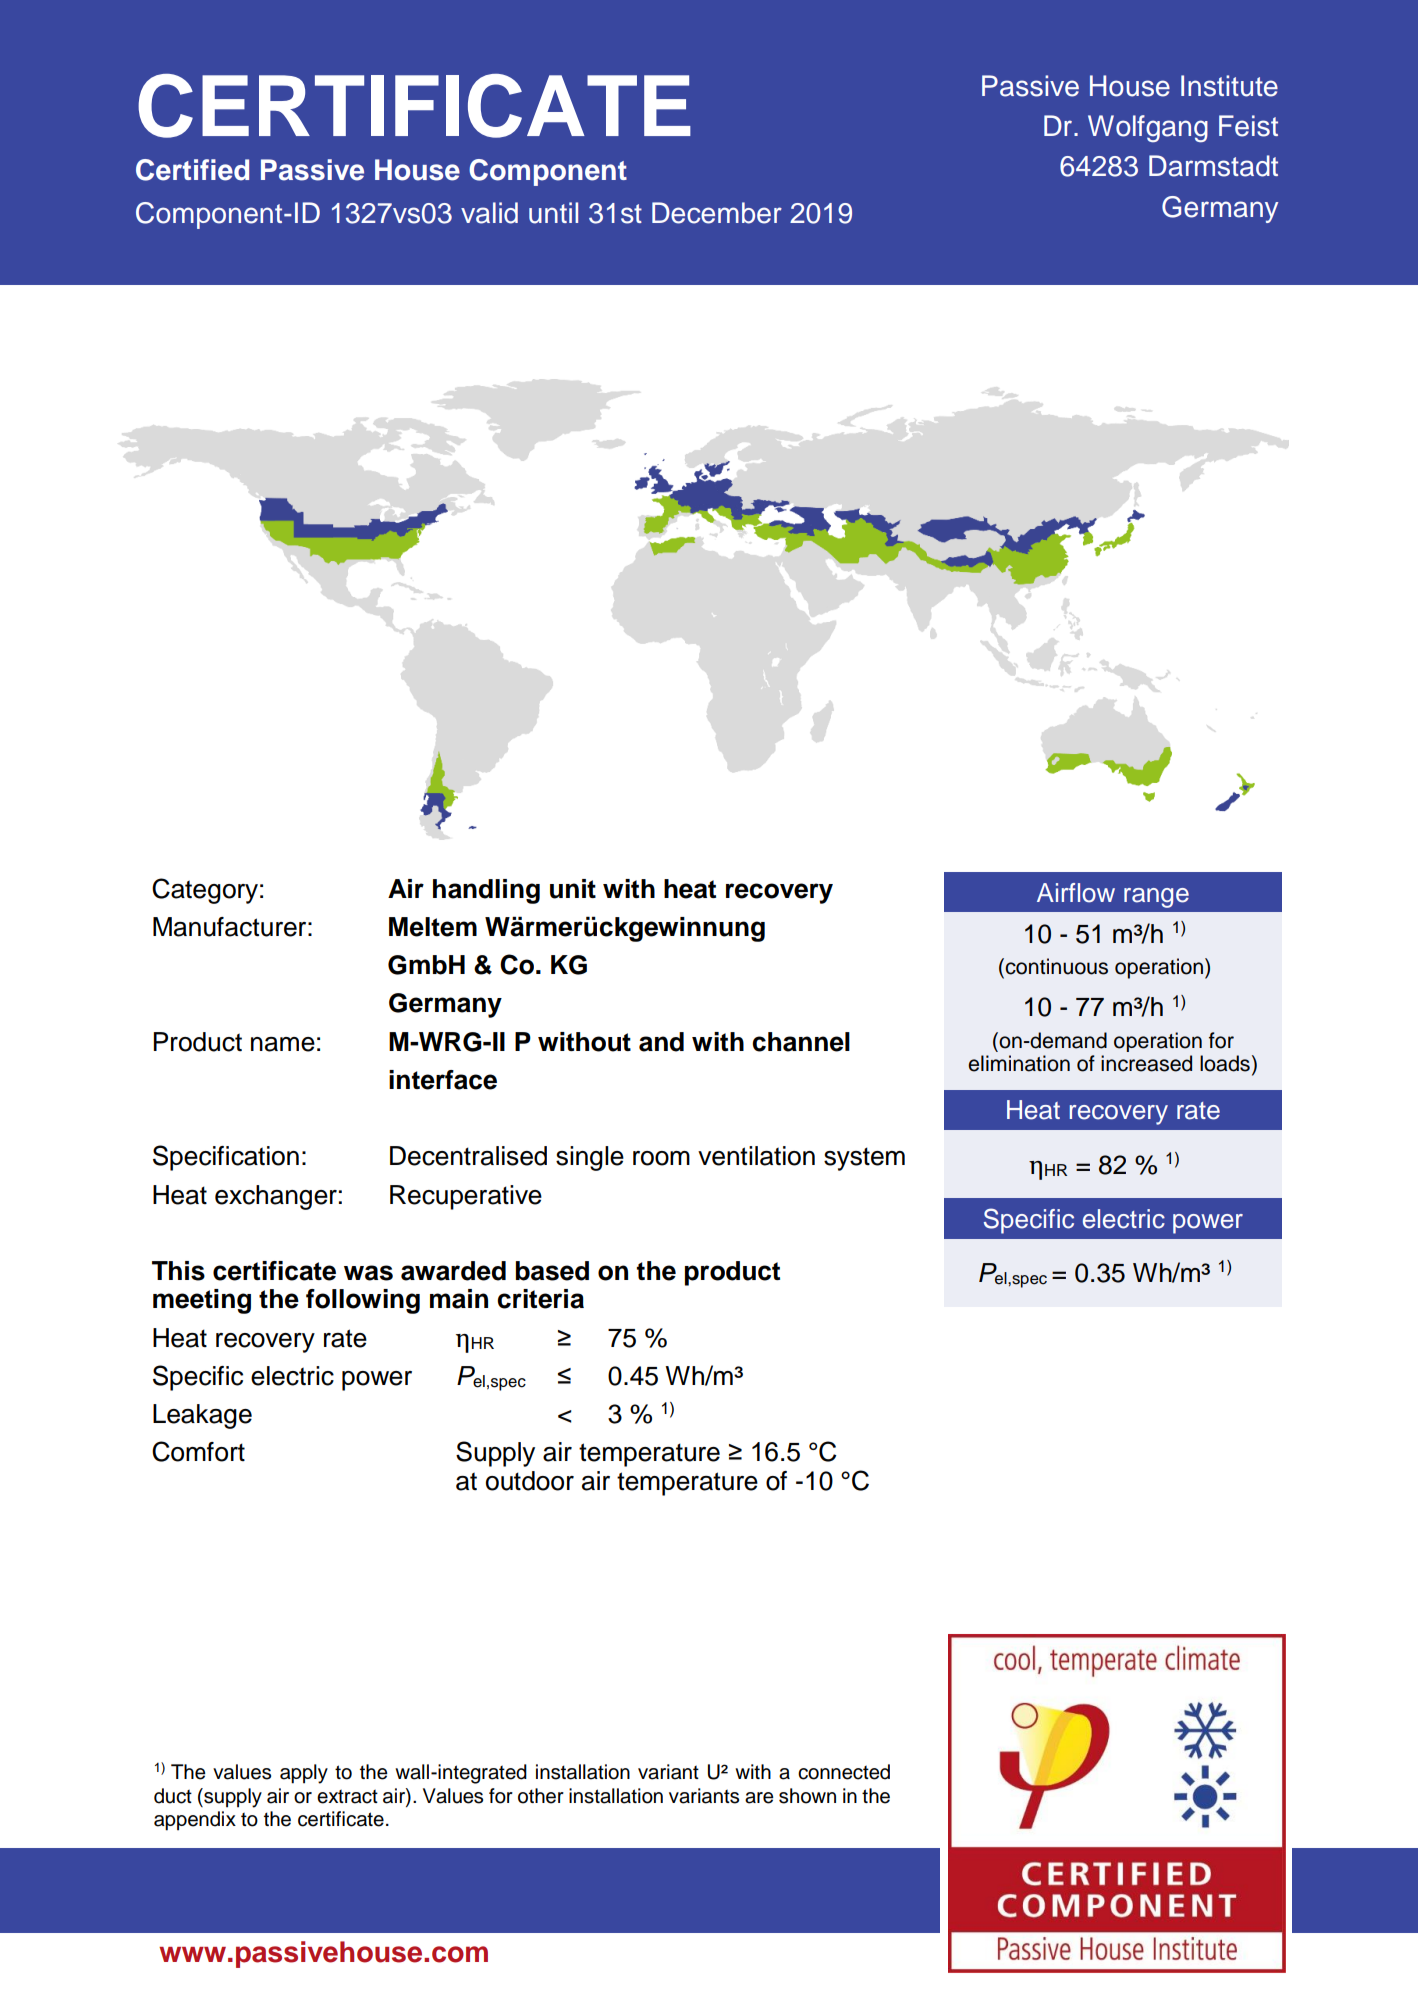  Describe the element at coordinates (192, 170) in the image. I see `Certified` at that location.
